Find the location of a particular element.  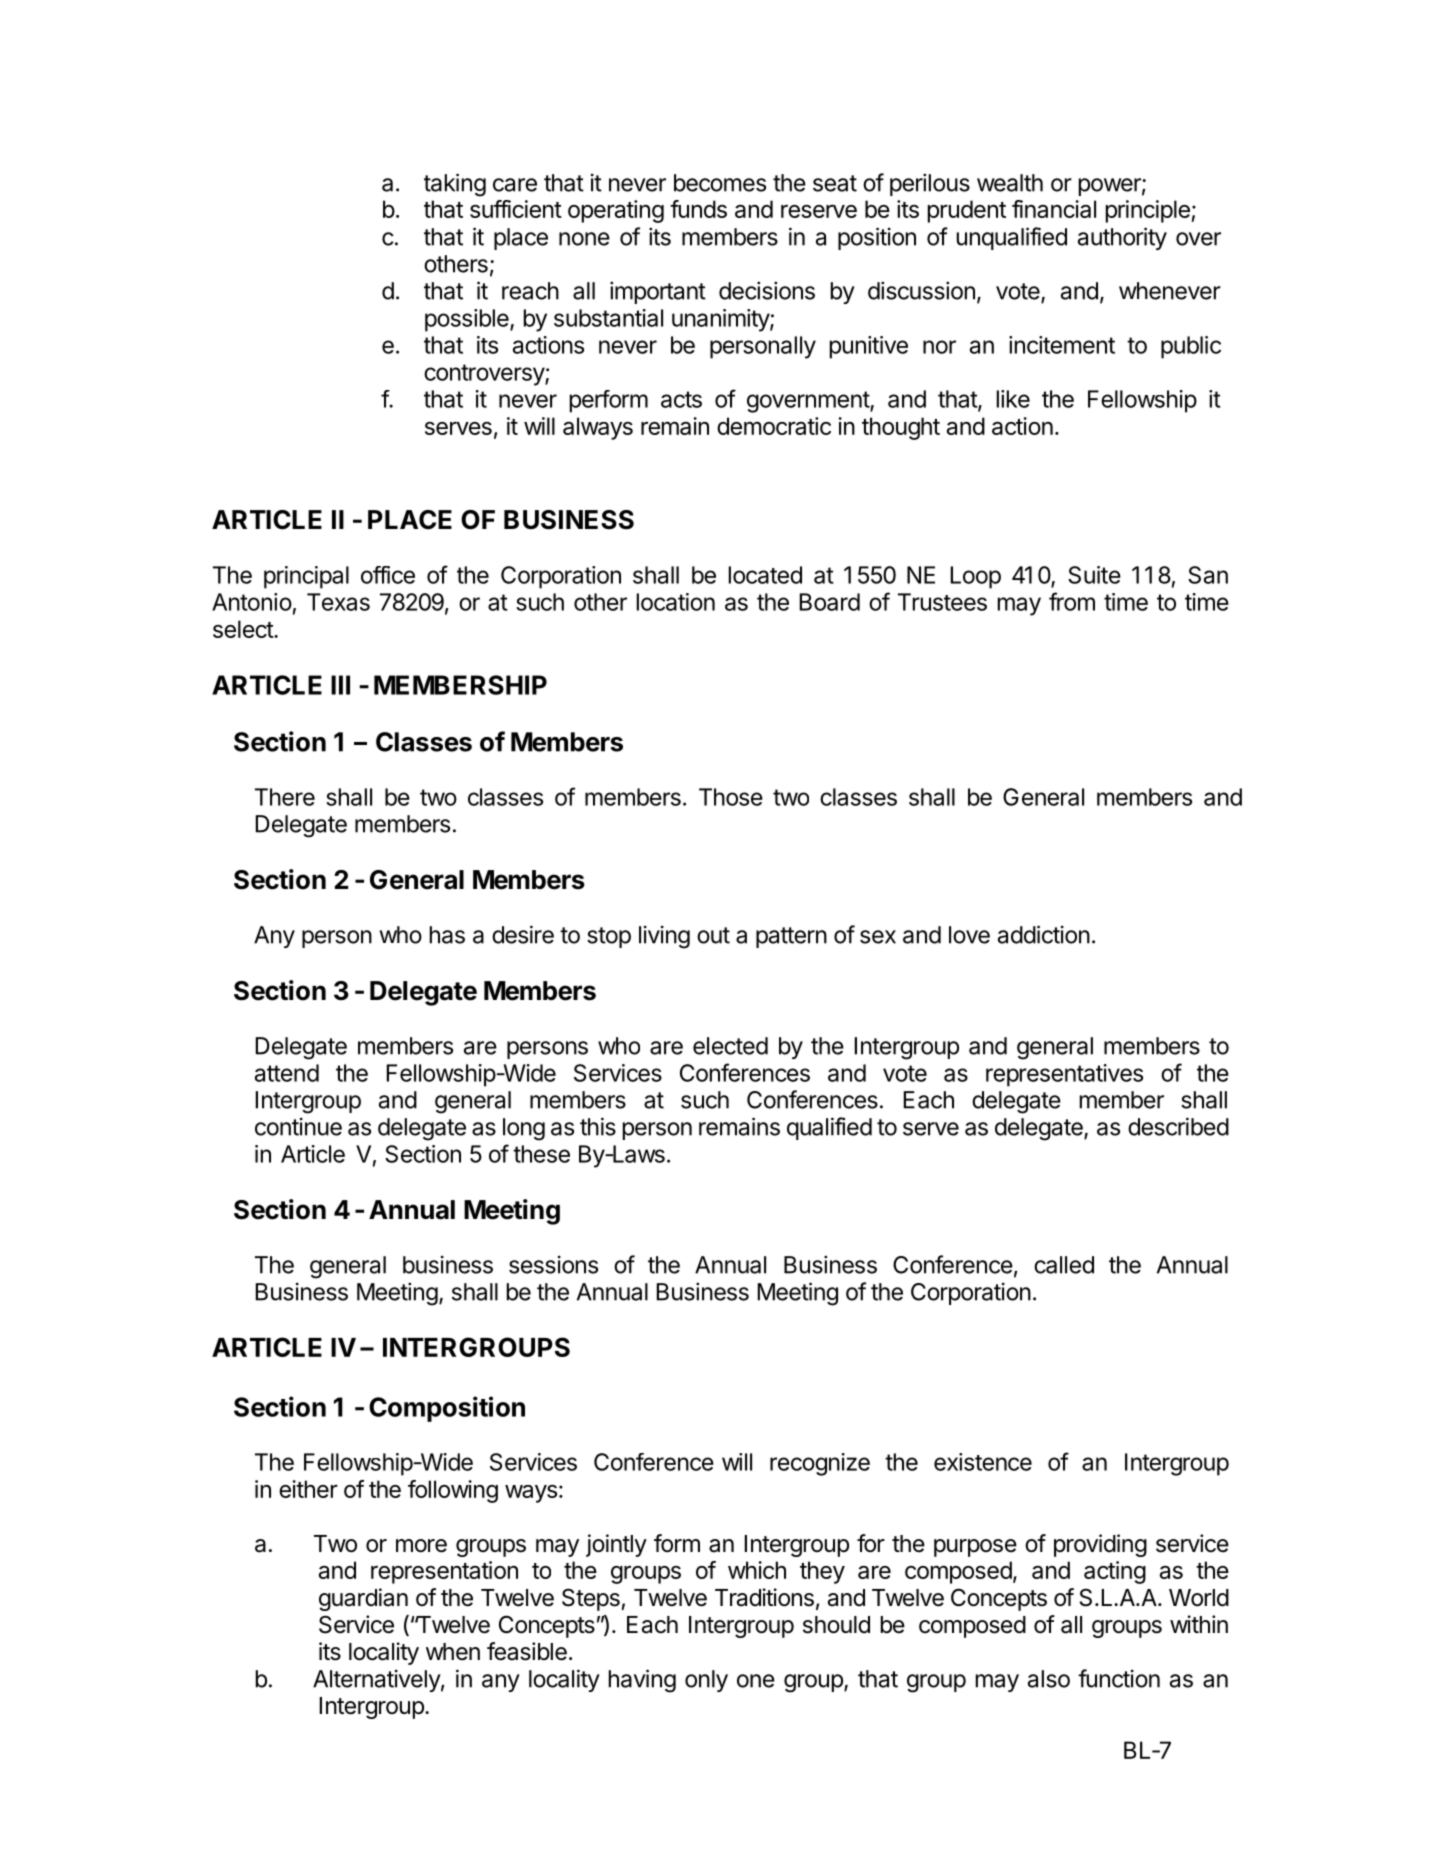

out is located at coordinates (713, 935).
